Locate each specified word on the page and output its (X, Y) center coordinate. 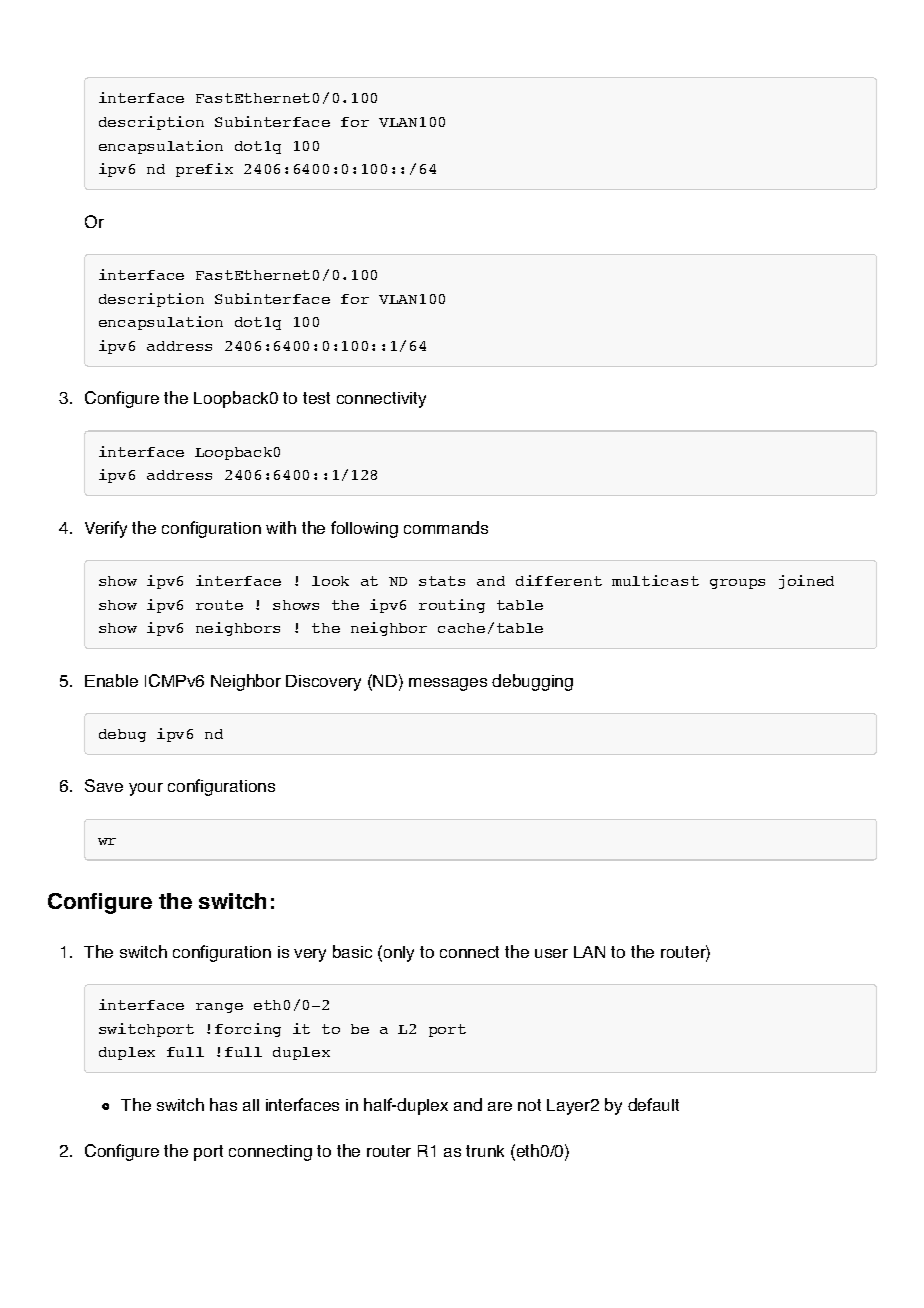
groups (737, 584)
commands (446, 527)
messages (448, 684)
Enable (111, 680)
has (223, 1104)
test (316, 398)
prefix (204, 170)
